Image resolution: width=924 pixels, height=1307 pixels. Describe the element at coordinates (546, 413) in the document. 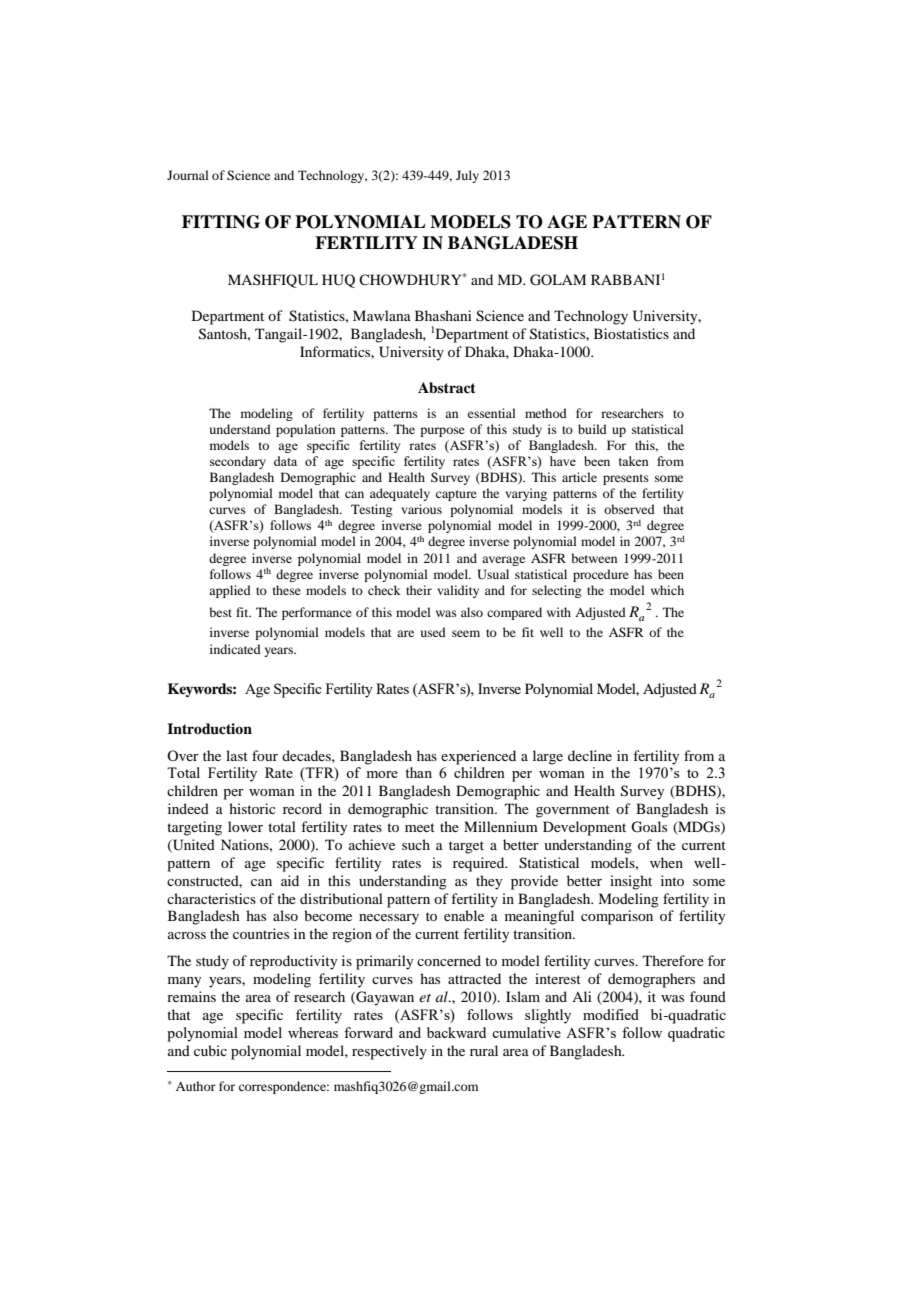

I see `method` at that location.
